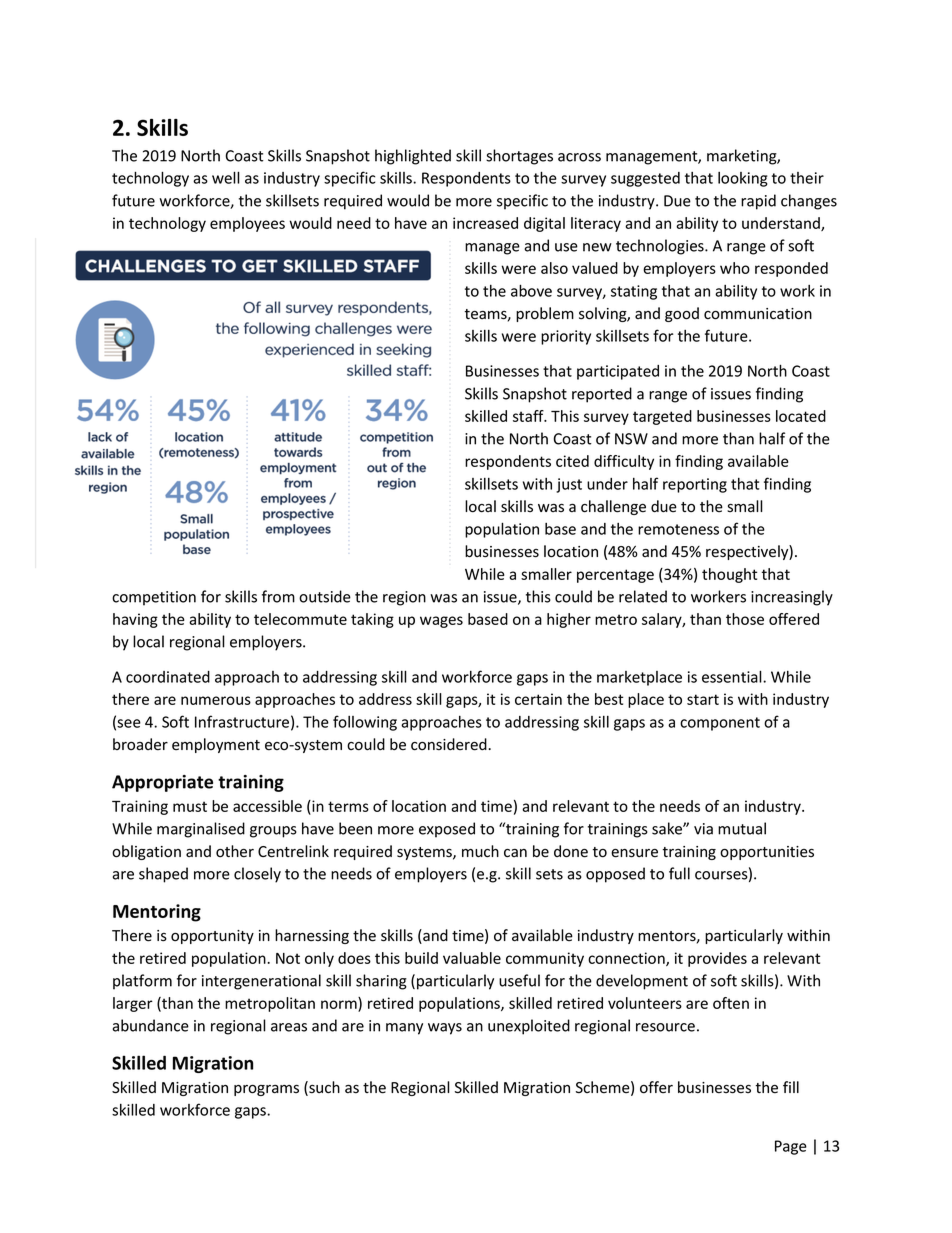 This screenshot has height=1233, width=952. Describe the element at coordinates (679, 873) in the screenshot. I see `full` at that location.
